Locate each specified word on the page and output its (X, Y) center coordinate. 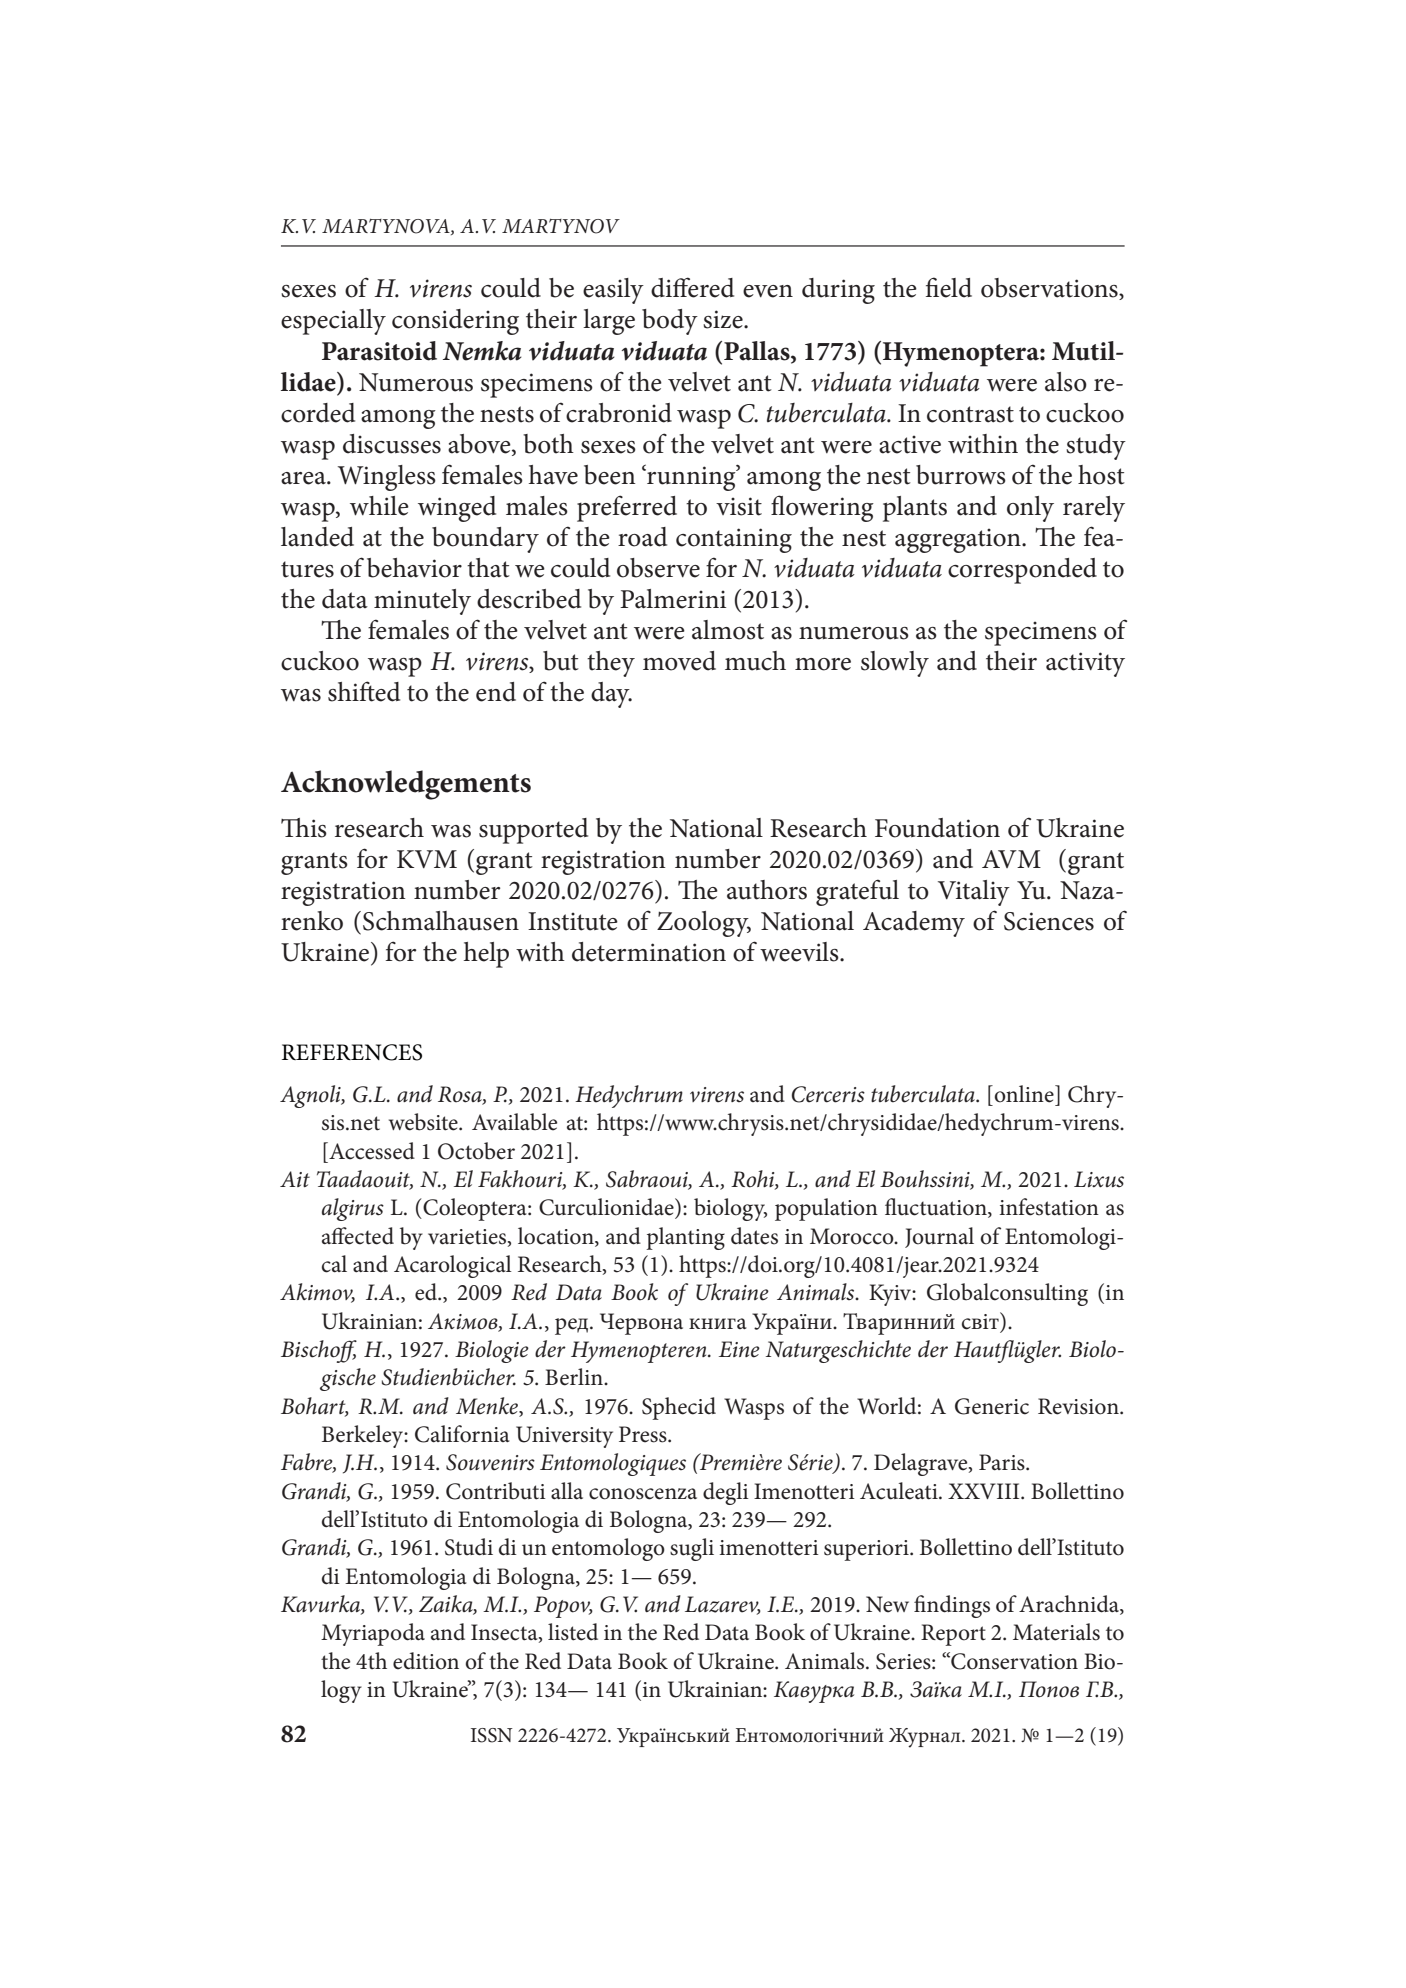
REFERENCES (352, 1052)
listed (573, 1632)
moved (679, 661)
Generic (992, 1406)
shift (352, 691)
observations (1050, 289)
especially (333, 322)
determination (649, 952)
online (1025, 1094)
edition (426, 1661)
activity (1085, 664)
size (724, 319)
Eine (739, 1349)
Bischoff (319, 1351)
